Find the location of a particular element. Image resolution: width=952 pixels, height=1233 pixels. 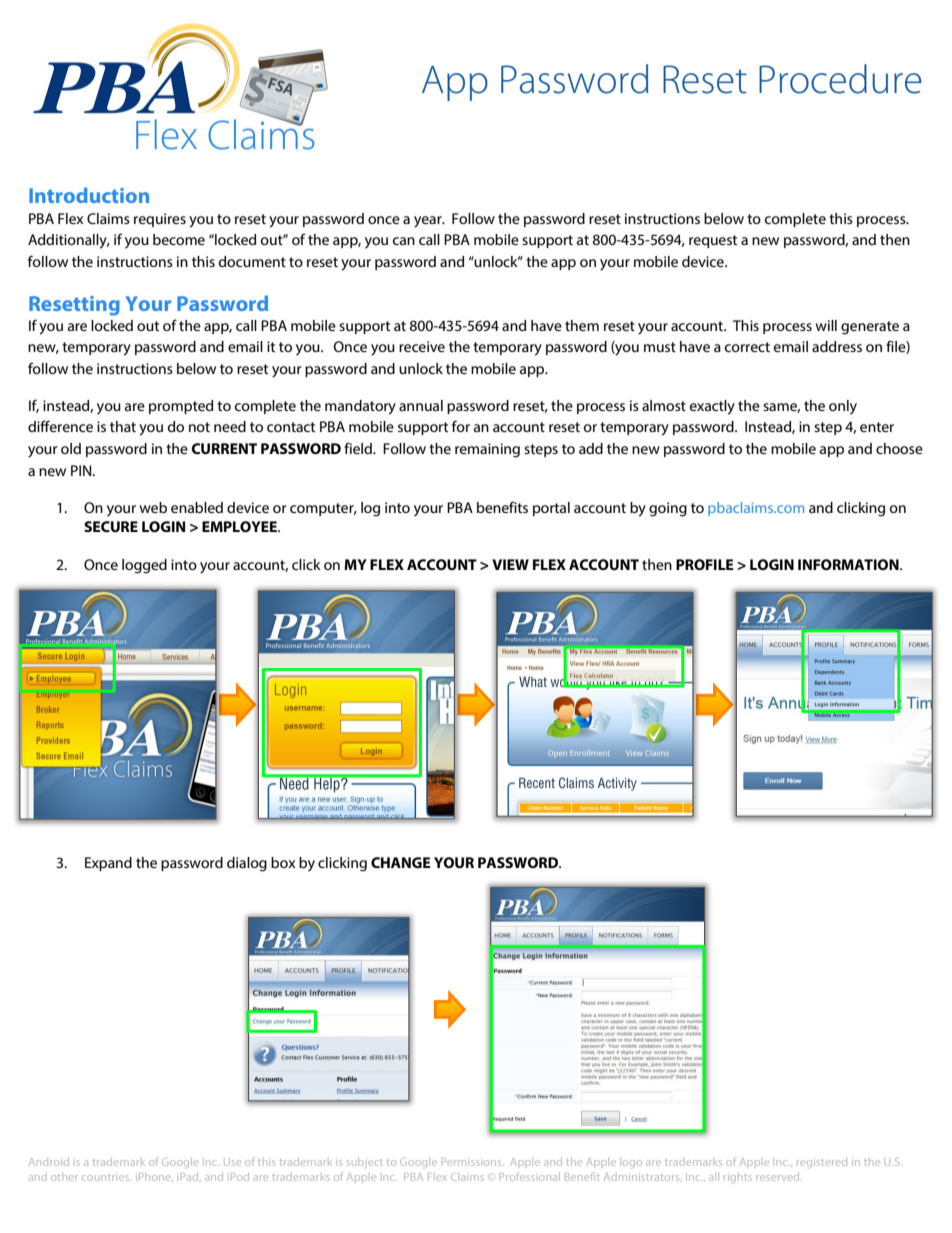

logged is located at coordinates (144, 566).
